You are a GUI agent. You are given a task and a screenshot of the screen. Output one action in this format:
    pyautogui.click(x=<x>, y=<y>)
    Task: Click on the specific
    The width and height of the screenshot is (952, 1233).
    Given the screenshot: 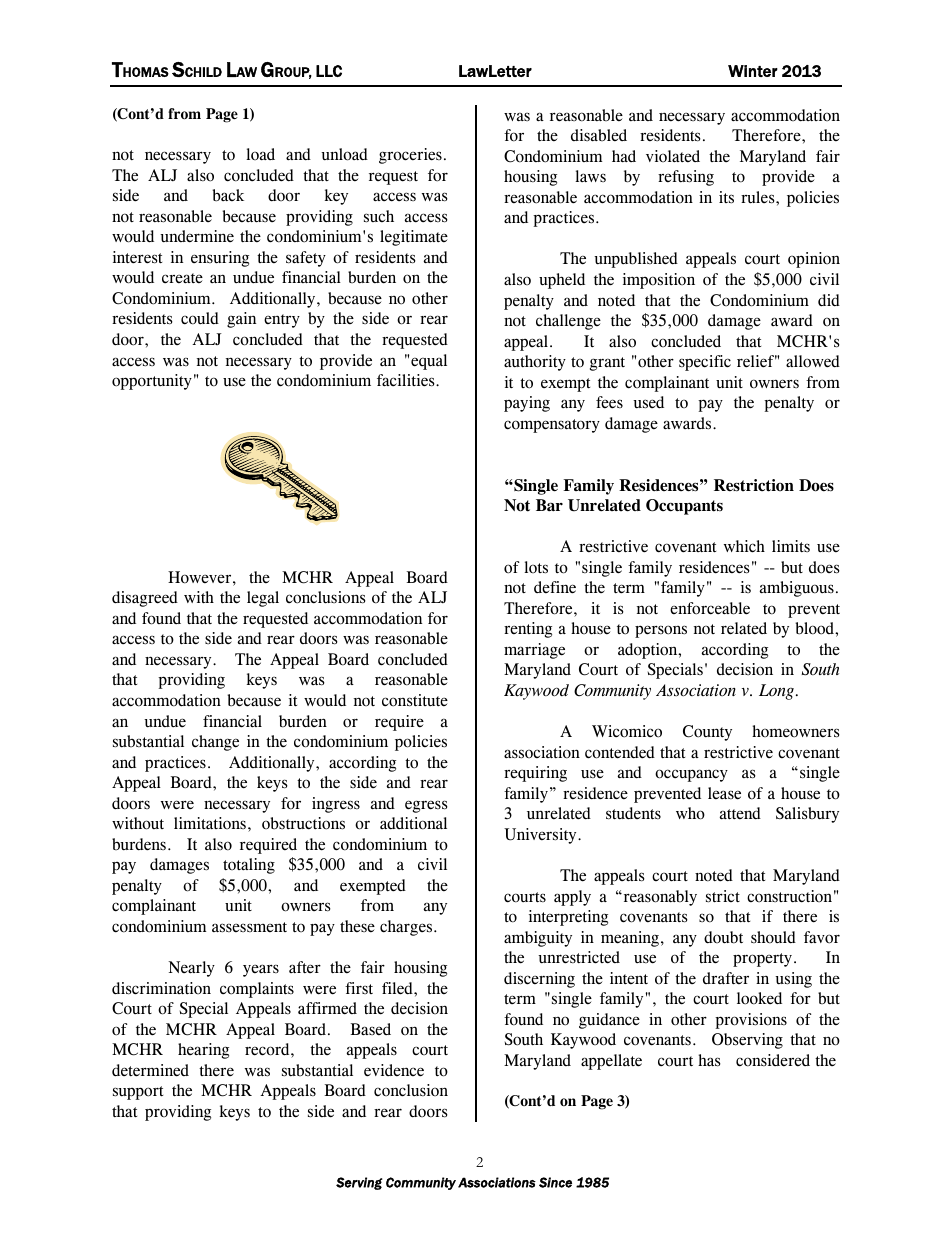 What is the action you would take?
    pyautogui.click(x=705, y=363)
